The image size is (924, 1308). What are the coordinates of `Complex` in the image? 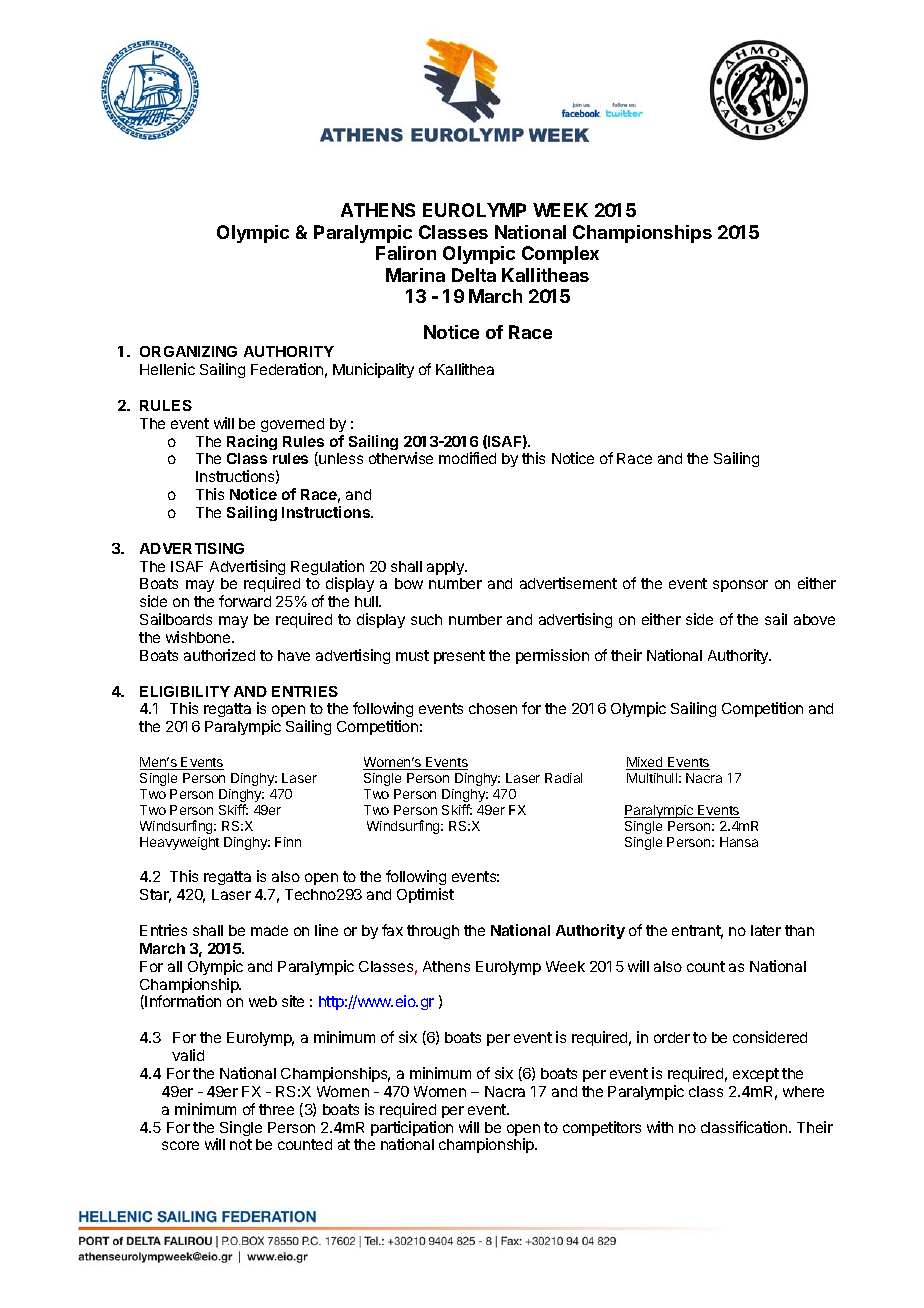 It's located at (560, 255).
